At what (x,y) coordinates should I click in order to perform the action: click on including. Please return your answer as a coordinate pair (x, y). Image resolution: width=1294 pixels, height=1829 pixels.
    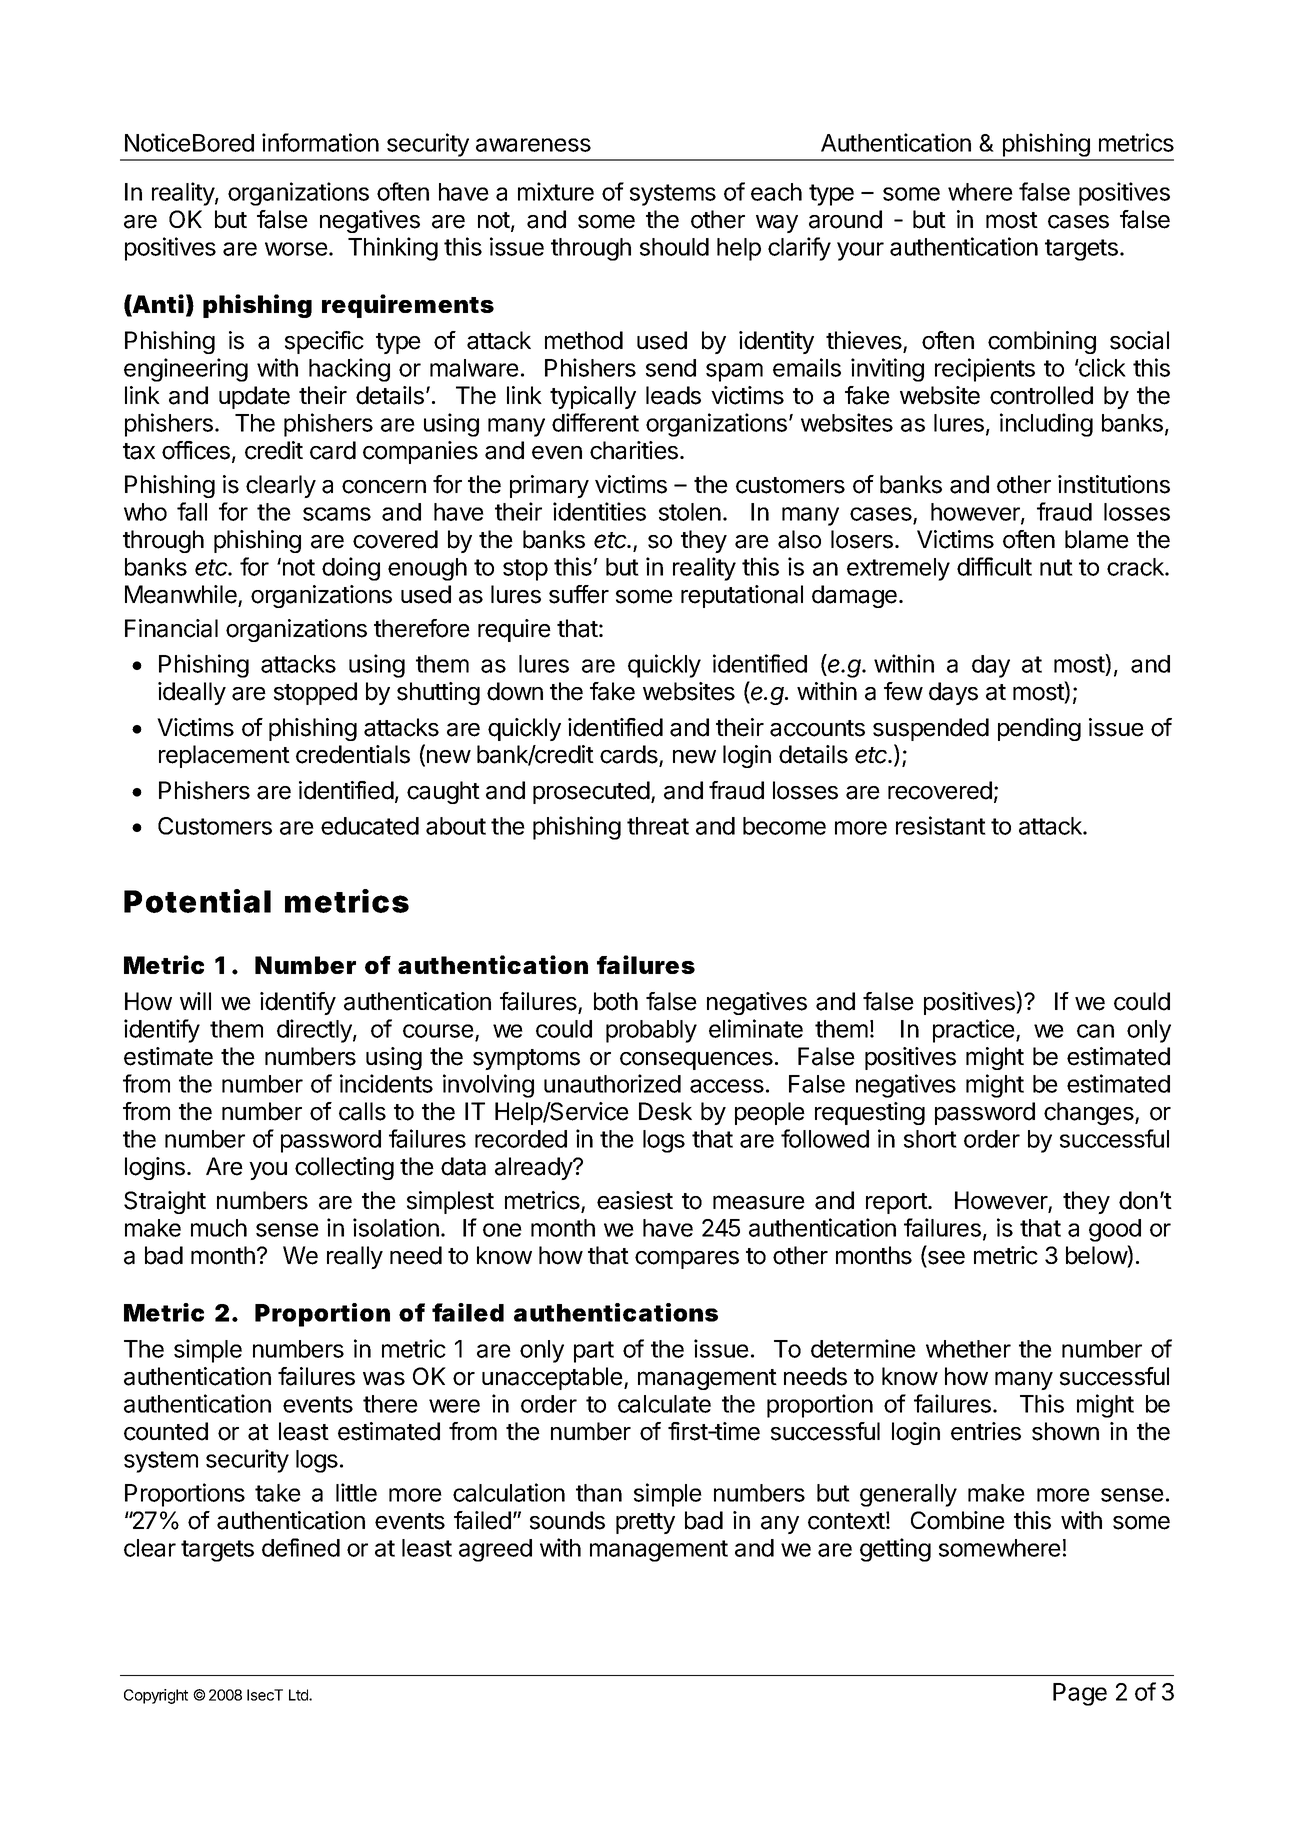
    Looking at the image, I should click on (1046, 425).
